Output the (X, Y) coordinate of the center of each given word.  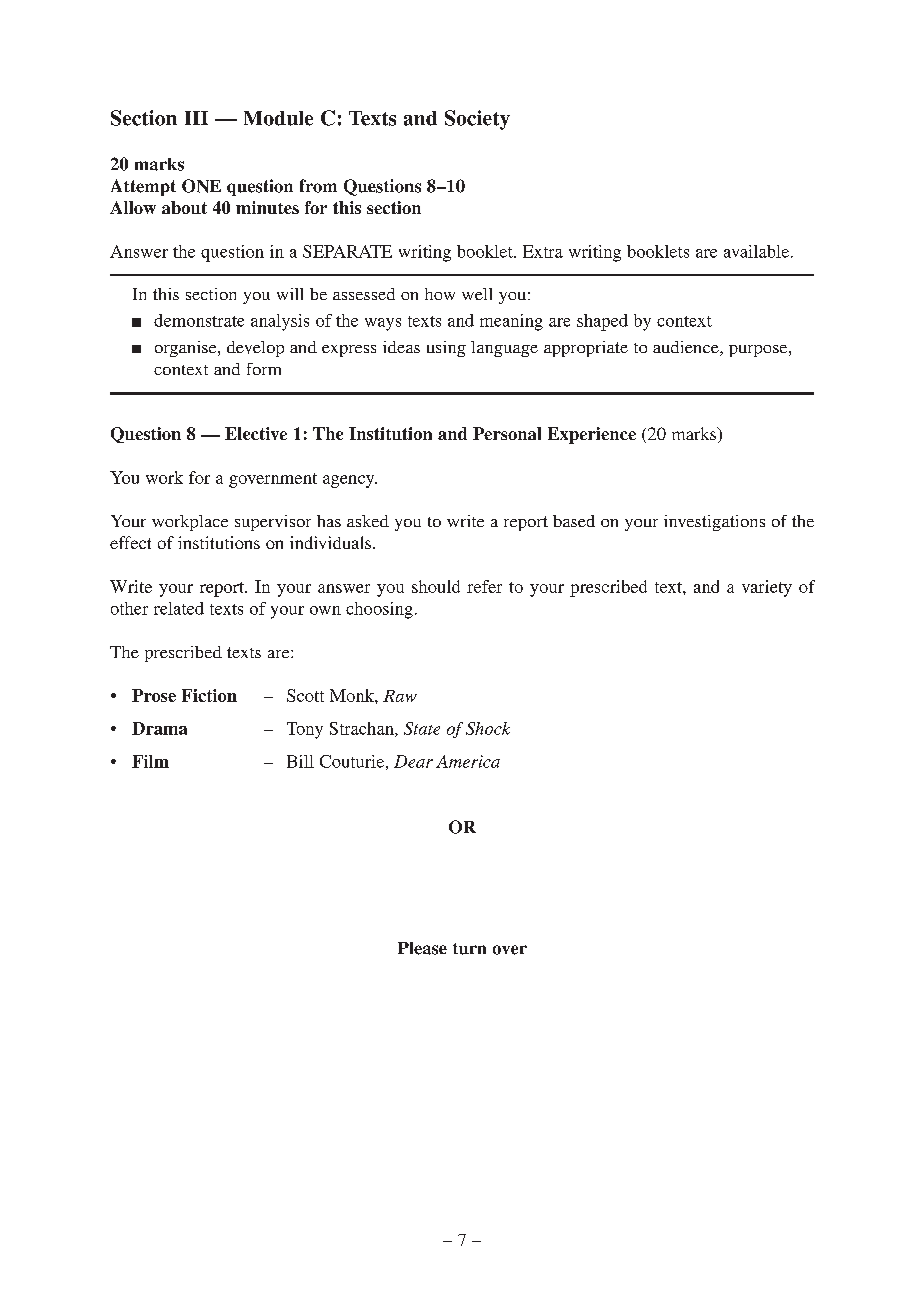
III (196, 118)
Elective (256, 433)
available (758, 251)
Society (477, 120)
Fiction (209, 695)
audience (687, 348)
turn (469, 949)
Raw (400, 696)
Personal (507, 433)
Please (422, 948)
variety (767, 588)
